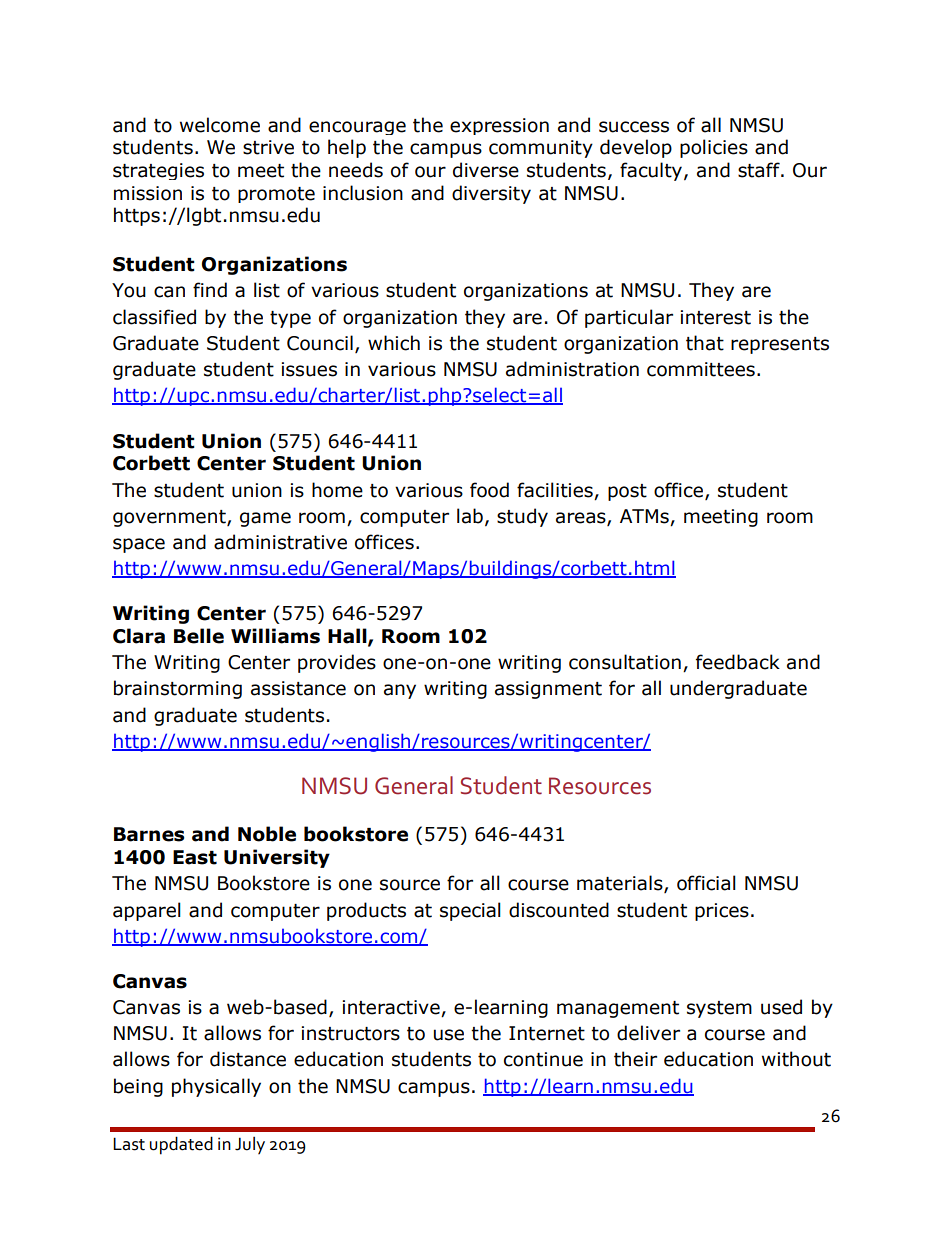 Image resolution: width=952 pixels, height=1233 pixels. Describe the element at coordinates (400, 691) in the document. I see `any` at that location.
